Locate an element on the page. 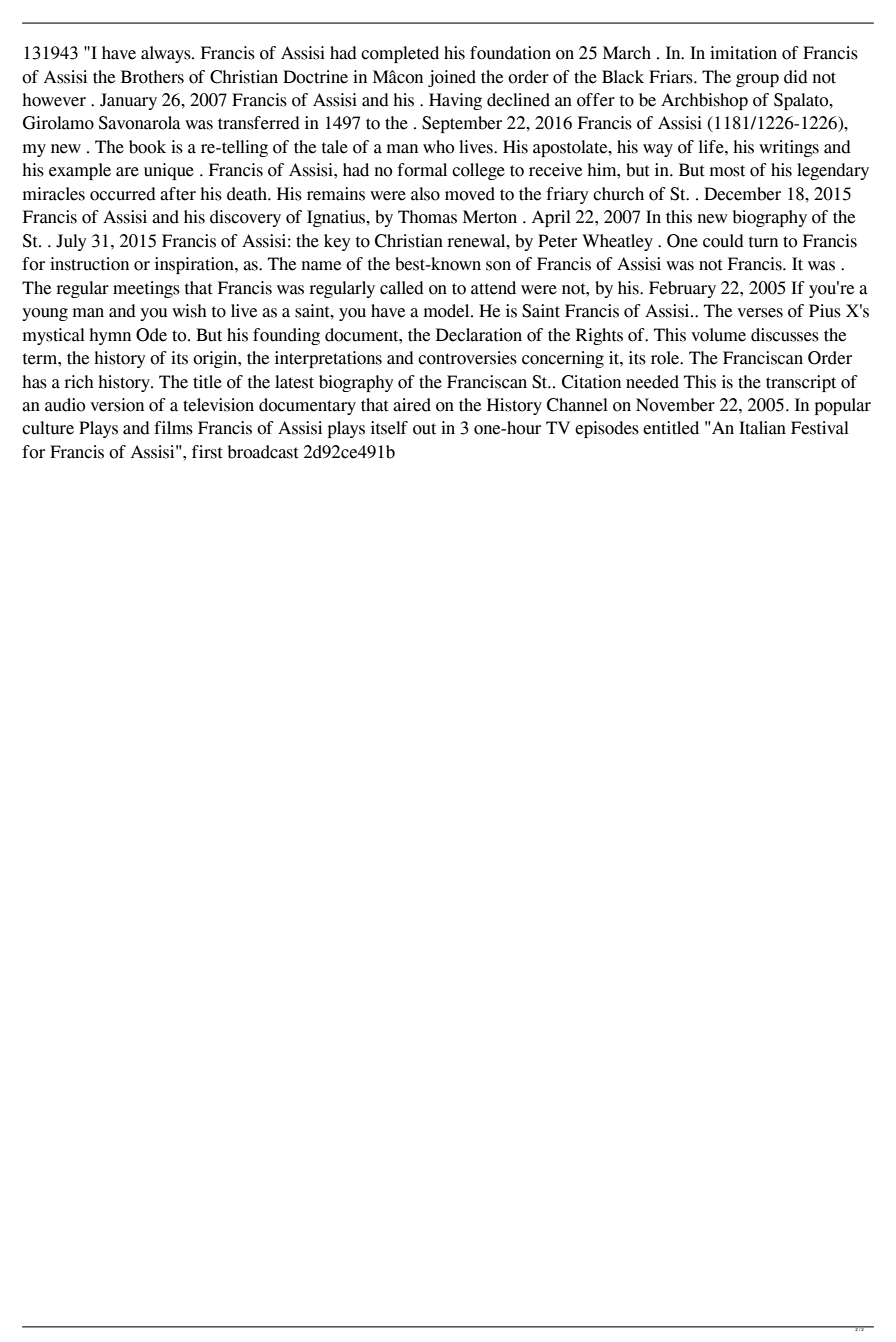 The image size is (896, 1342). out is located at coordinates (424, 429).
